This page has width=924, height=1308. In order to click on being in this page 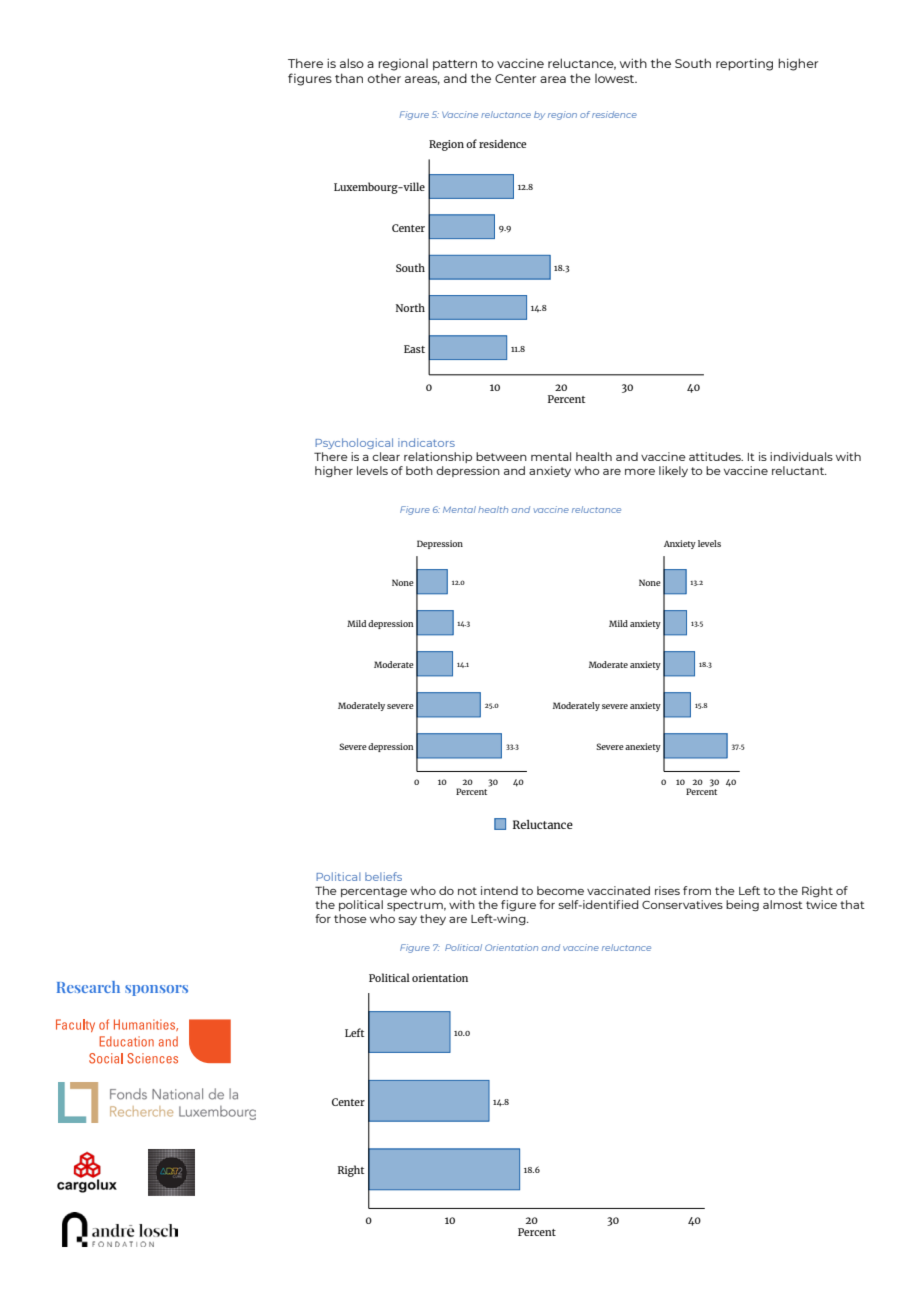, I will do `click(742, 905)`.
